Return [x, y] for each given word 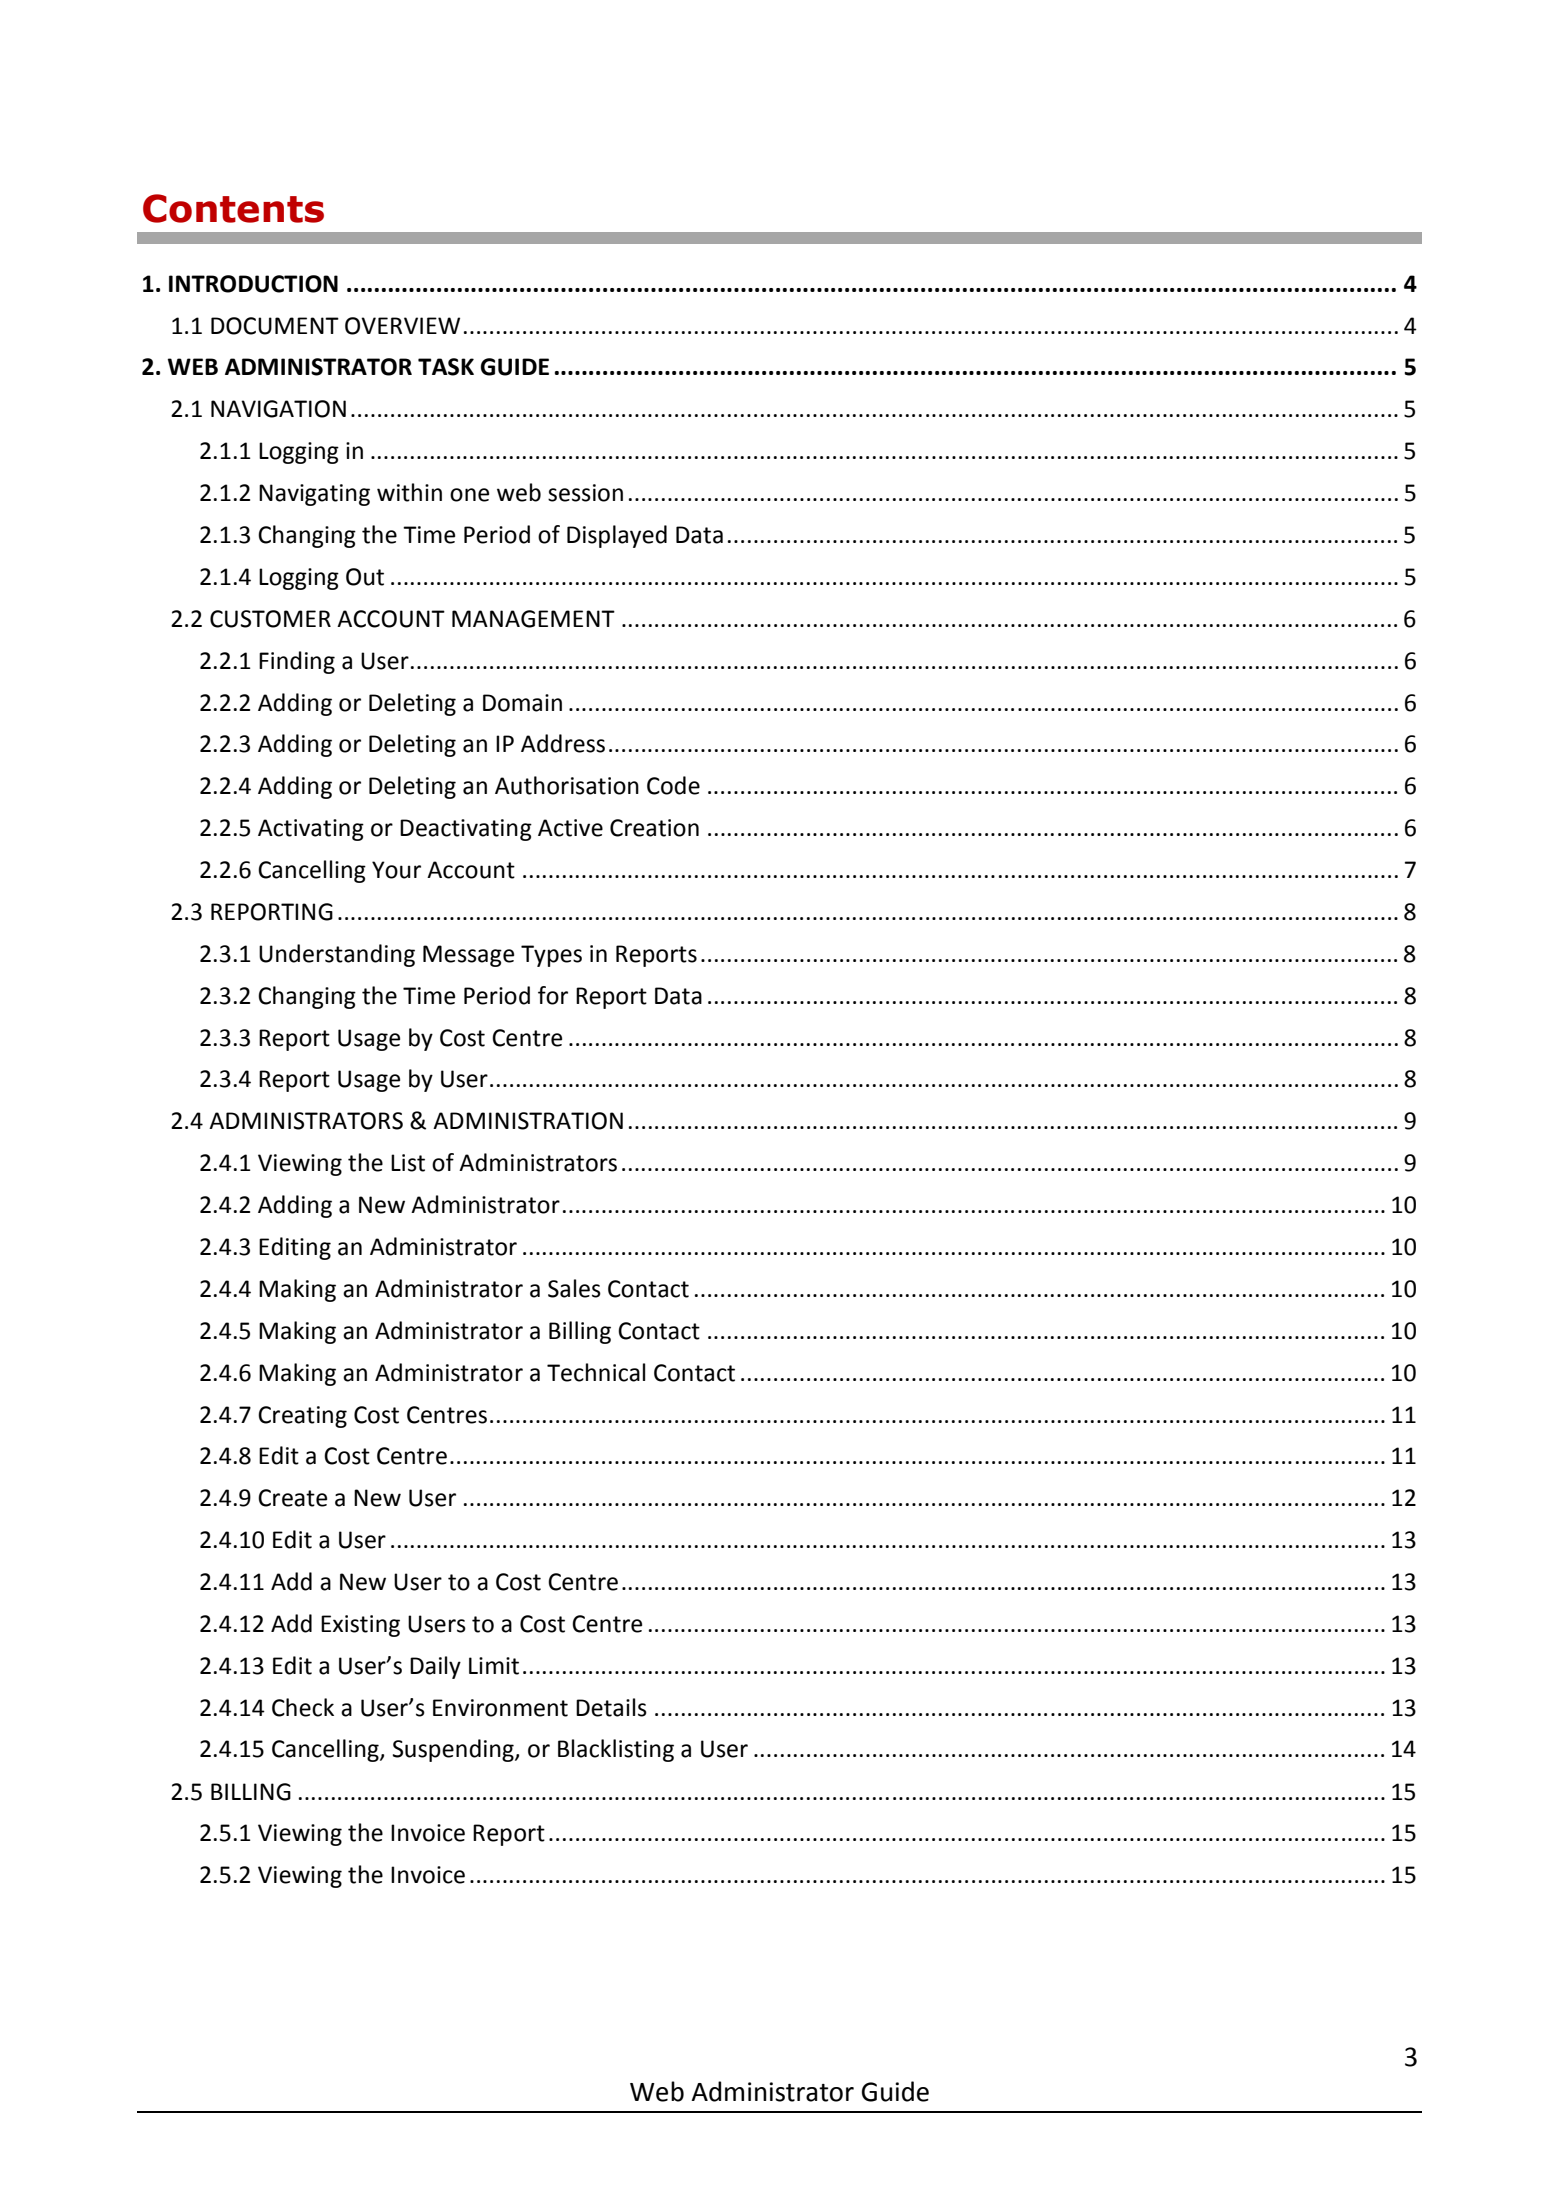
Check [303, 1707]
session [585, 493]
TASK [446, 367]
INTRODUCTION [253, 284]
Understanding [337, 955]
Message [468, 956]
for [553, 995]
